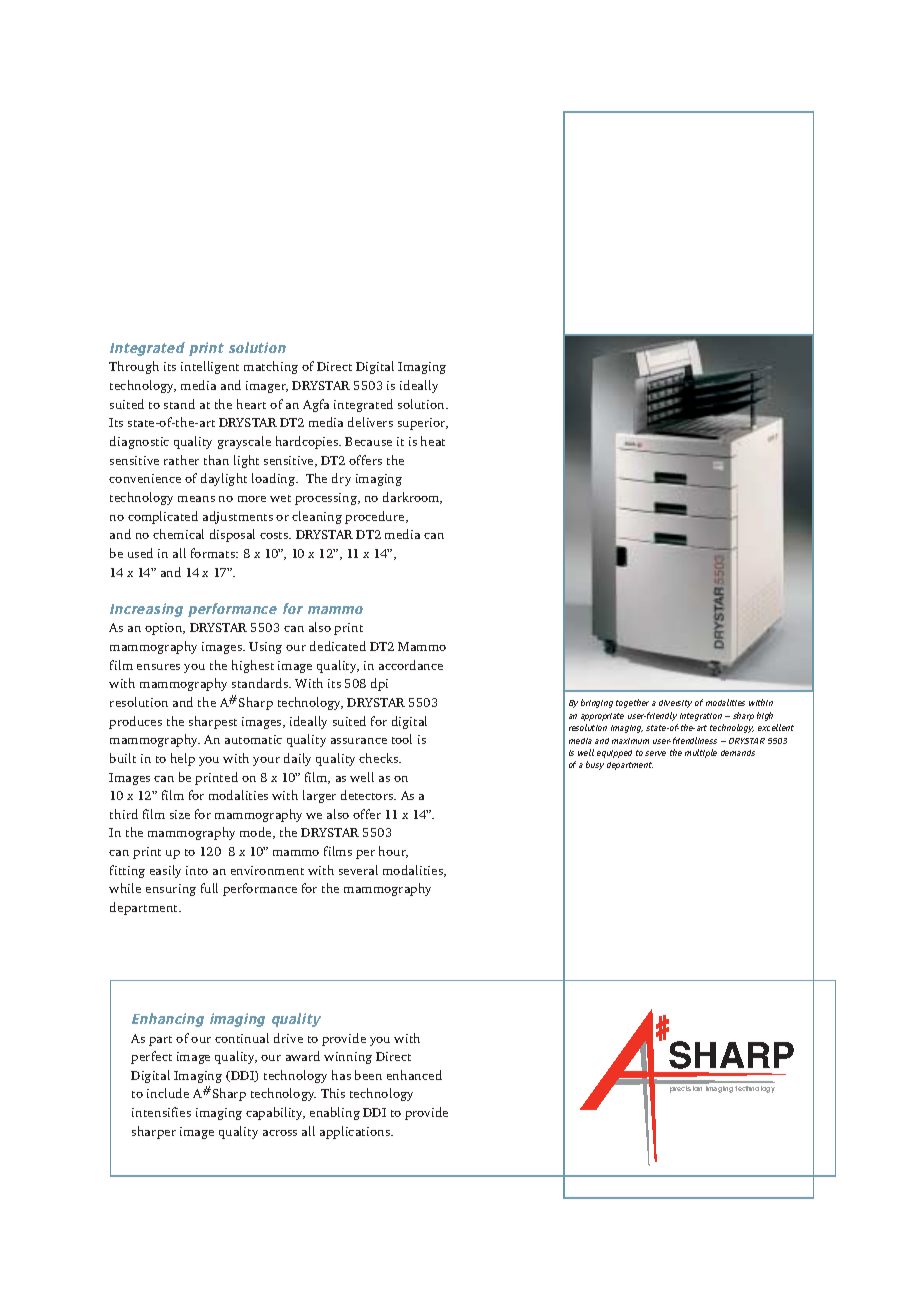  Describe the element at coordinates (271, 367) in the screenshot. I see `matching` at that location.
